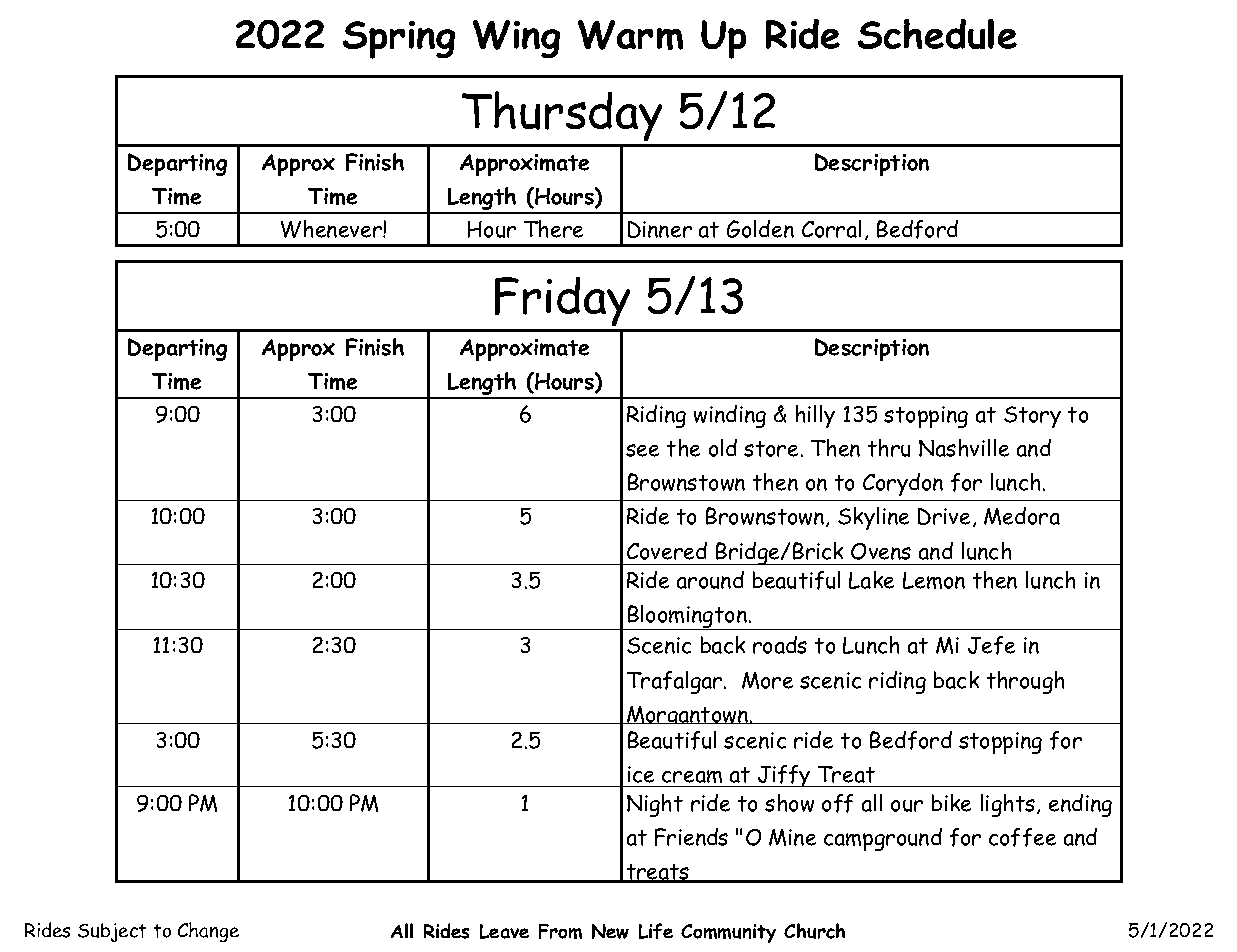 Image resolution: width=1237 pixels, height=952 pixels. What do you see at coordinates (553, 229) in the document?
I see `There` at bounding box center [553, 229].
